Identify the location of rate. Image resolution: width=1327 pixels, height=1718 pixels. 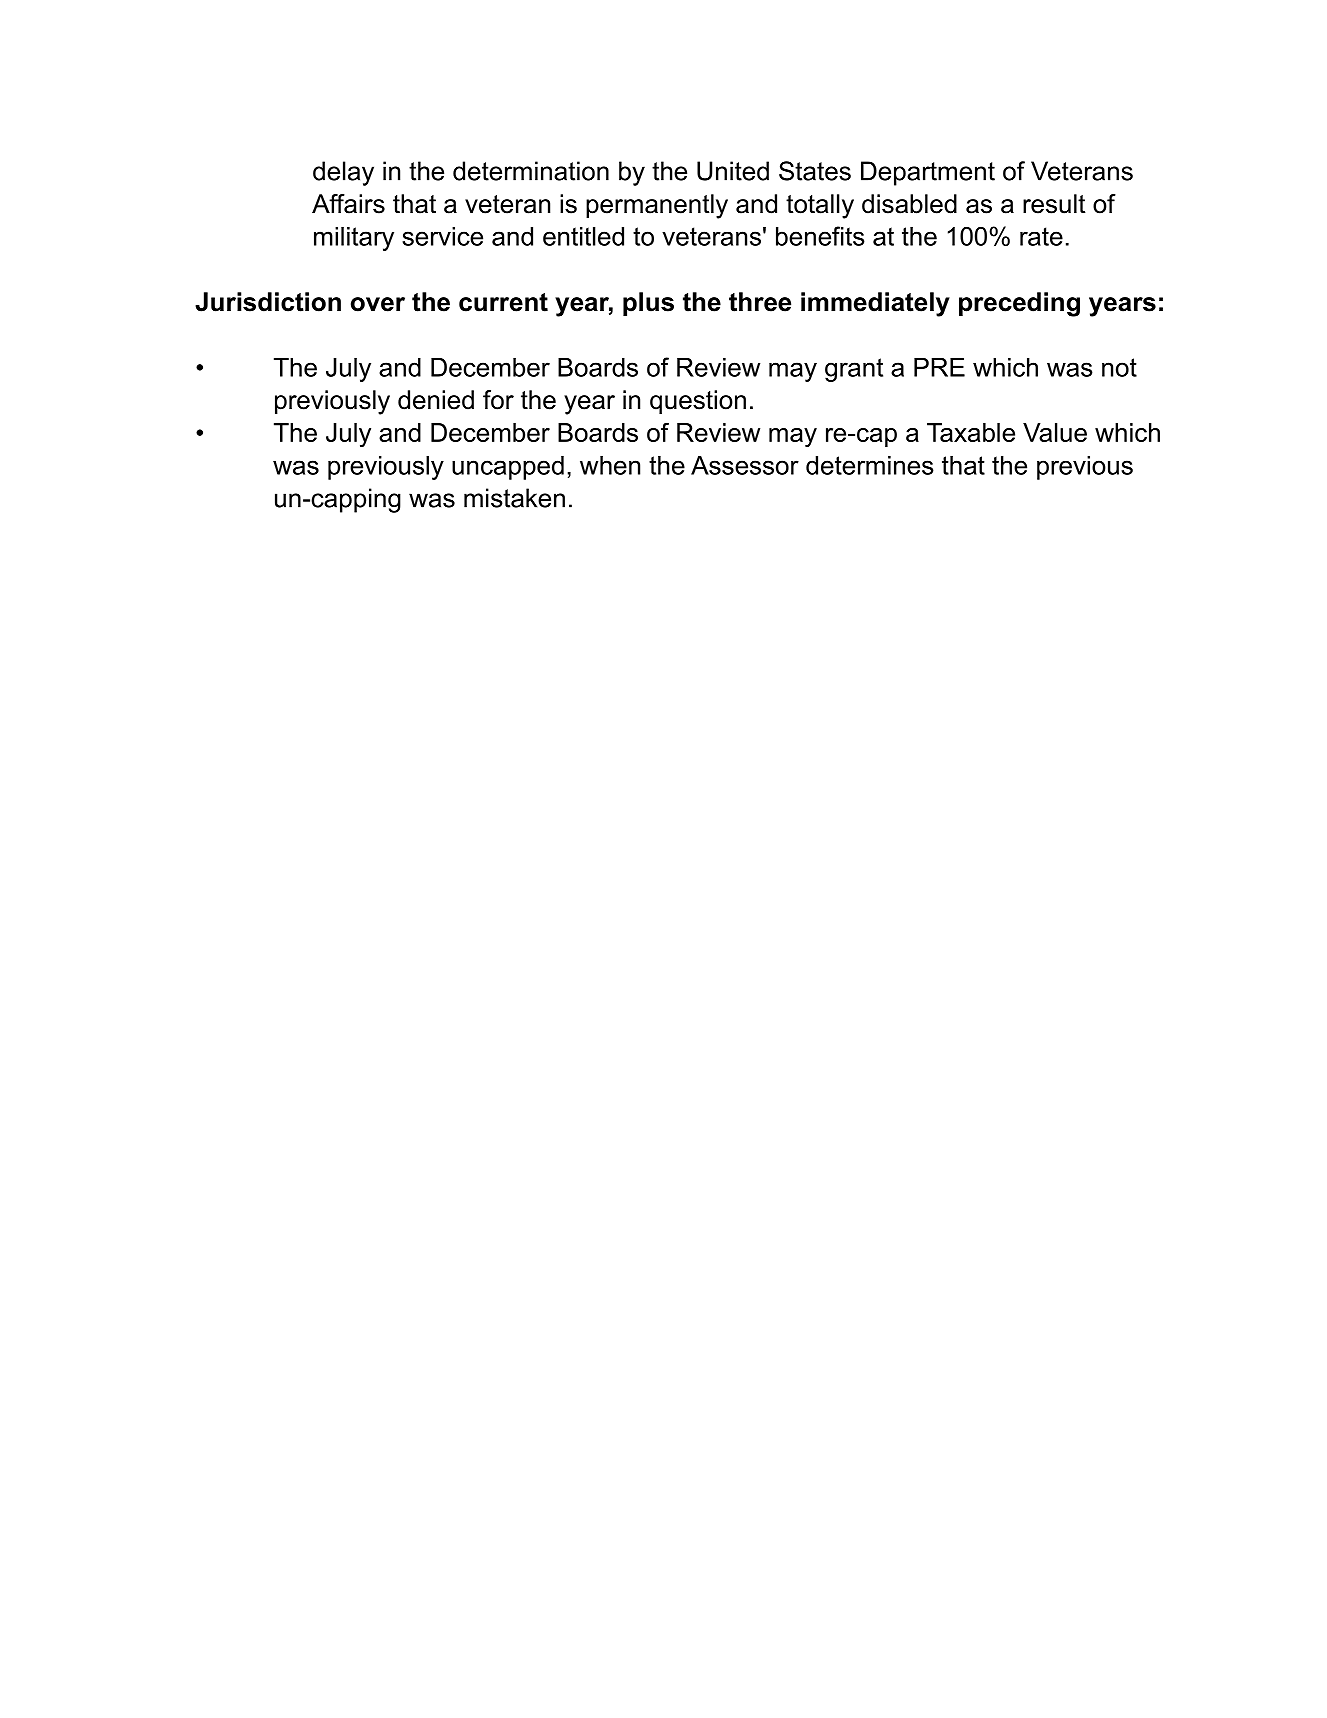
(1041, 236).
